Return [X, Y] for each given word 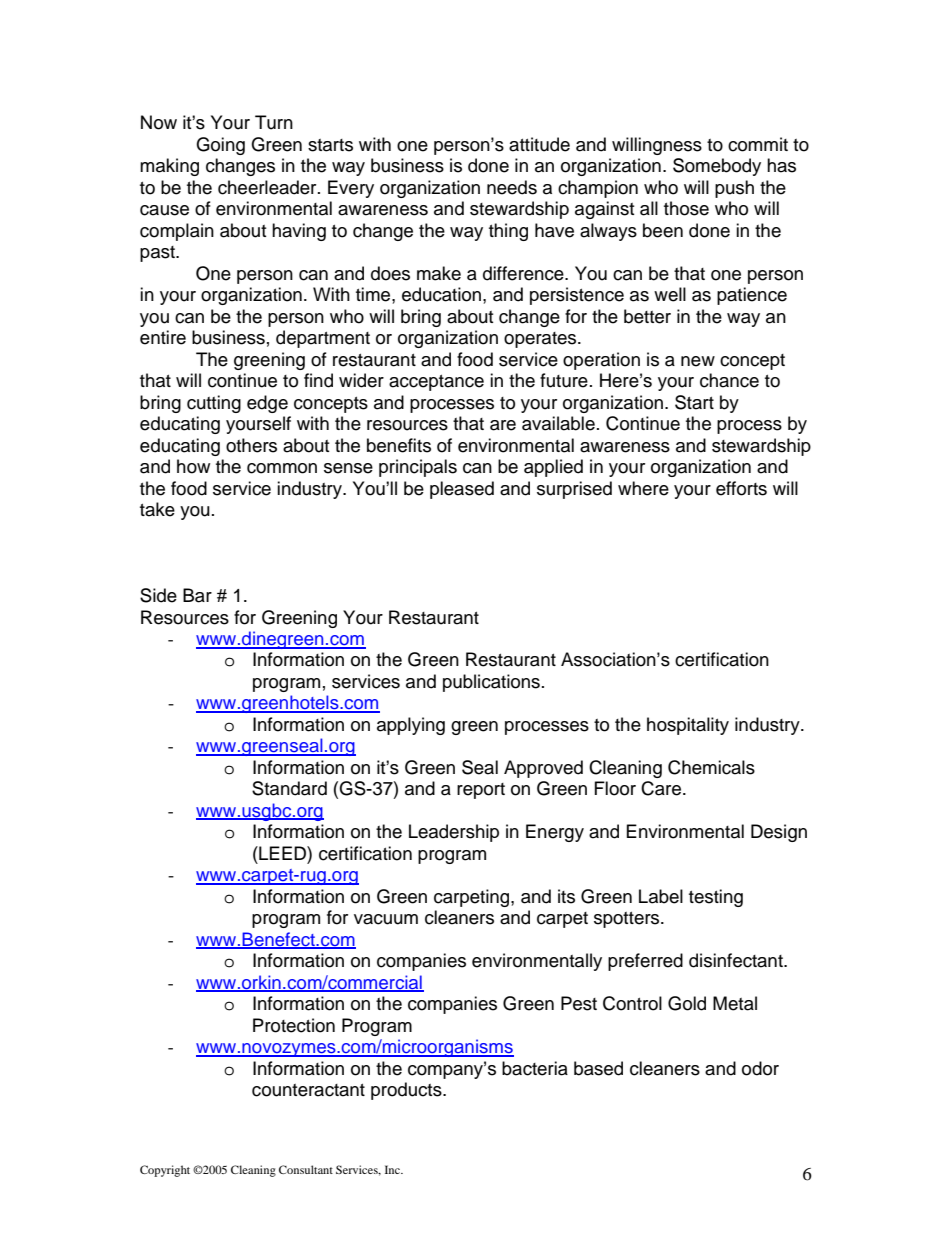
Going [220, 146]
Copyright [165, 1171]
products [407, 1091]
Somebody [717, 167]
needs [512, 187]
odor [760, 1068]
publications [491, 683]
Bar [197, 595]
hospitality [688, 726]
